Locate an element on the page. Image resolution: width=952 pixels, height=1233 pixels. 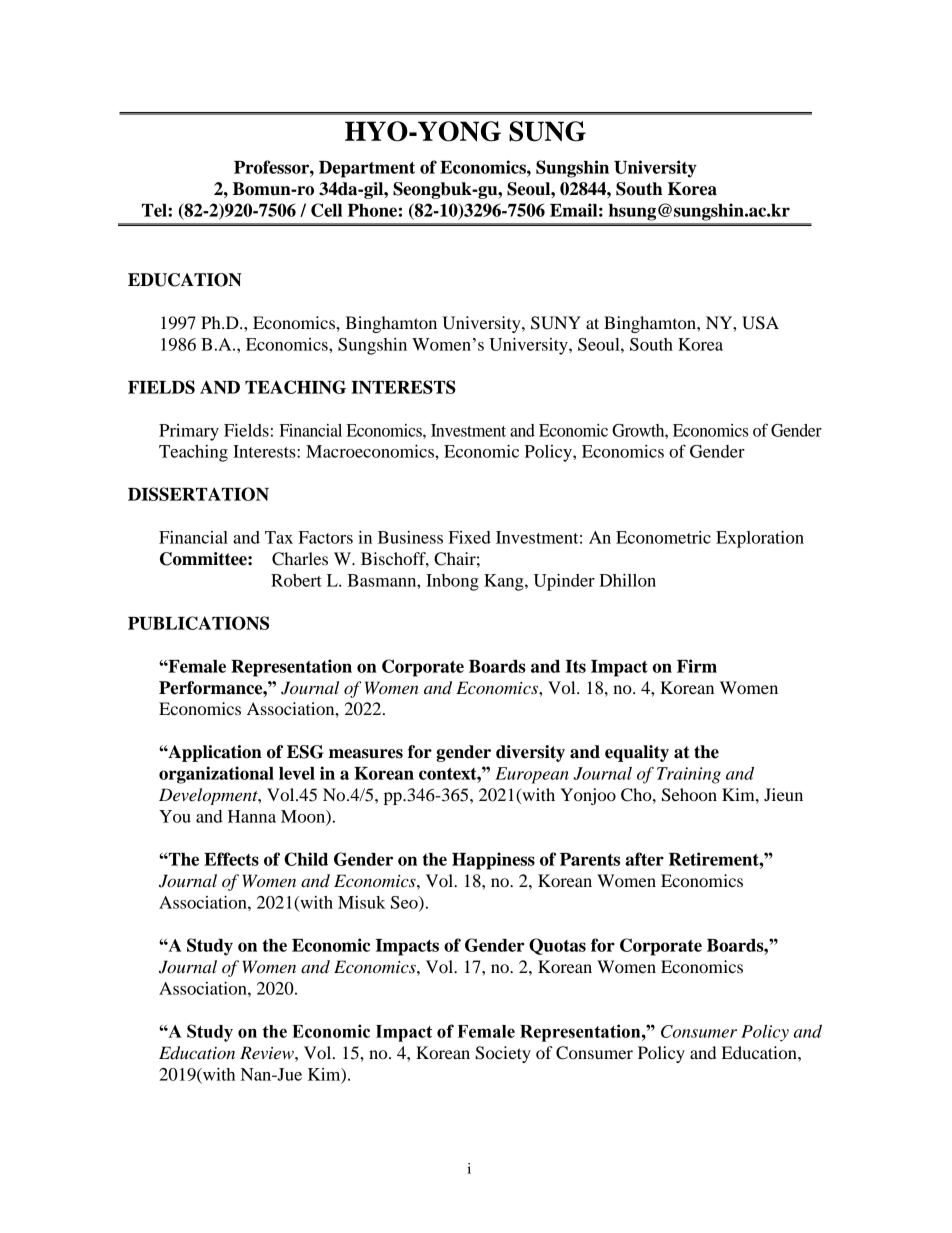
Department is located at coordinates (367, 169).
